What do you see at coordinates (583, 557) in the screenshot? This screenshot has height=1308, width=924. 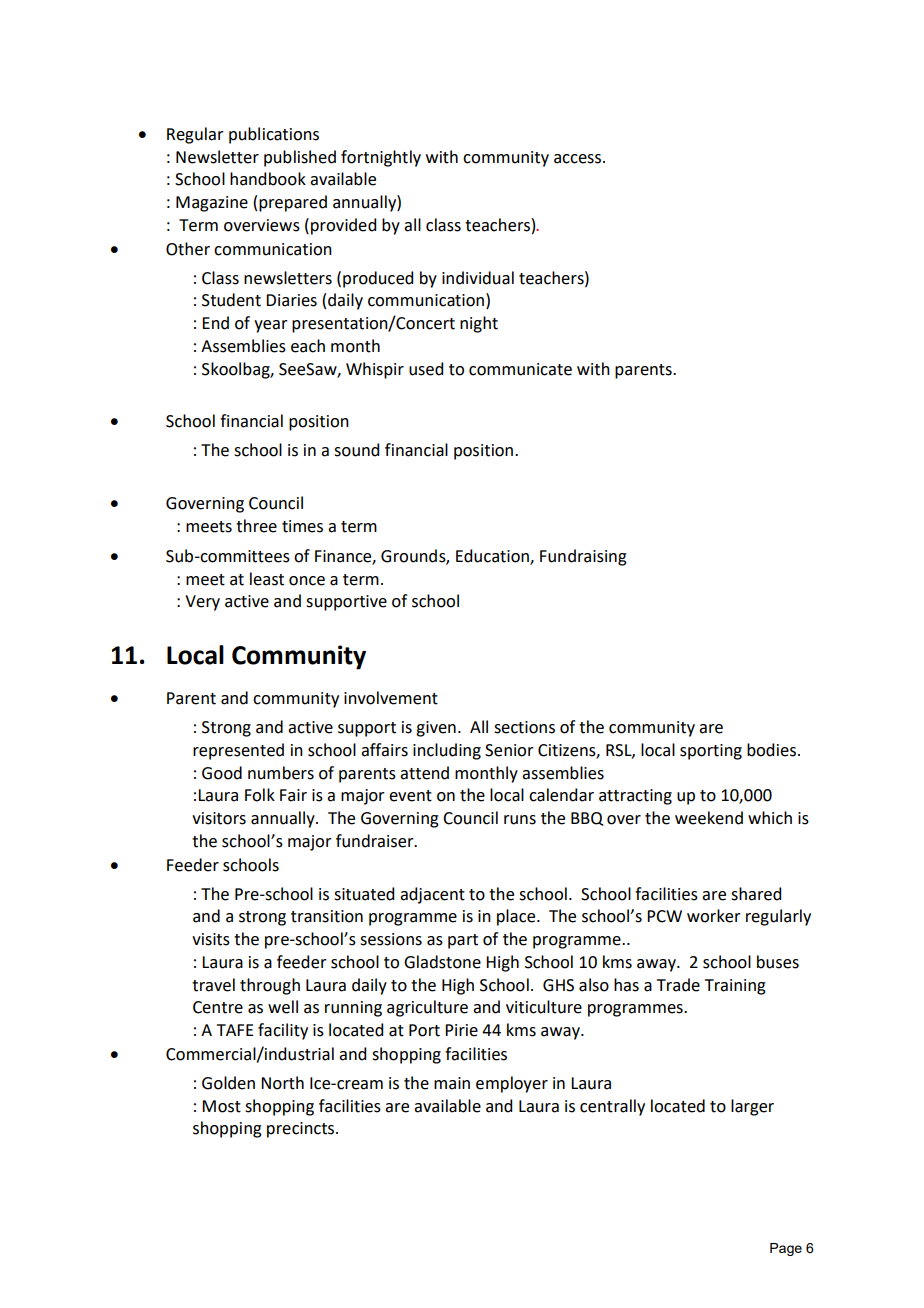 I see `Fundraising` at bounding box center [583, 557].
